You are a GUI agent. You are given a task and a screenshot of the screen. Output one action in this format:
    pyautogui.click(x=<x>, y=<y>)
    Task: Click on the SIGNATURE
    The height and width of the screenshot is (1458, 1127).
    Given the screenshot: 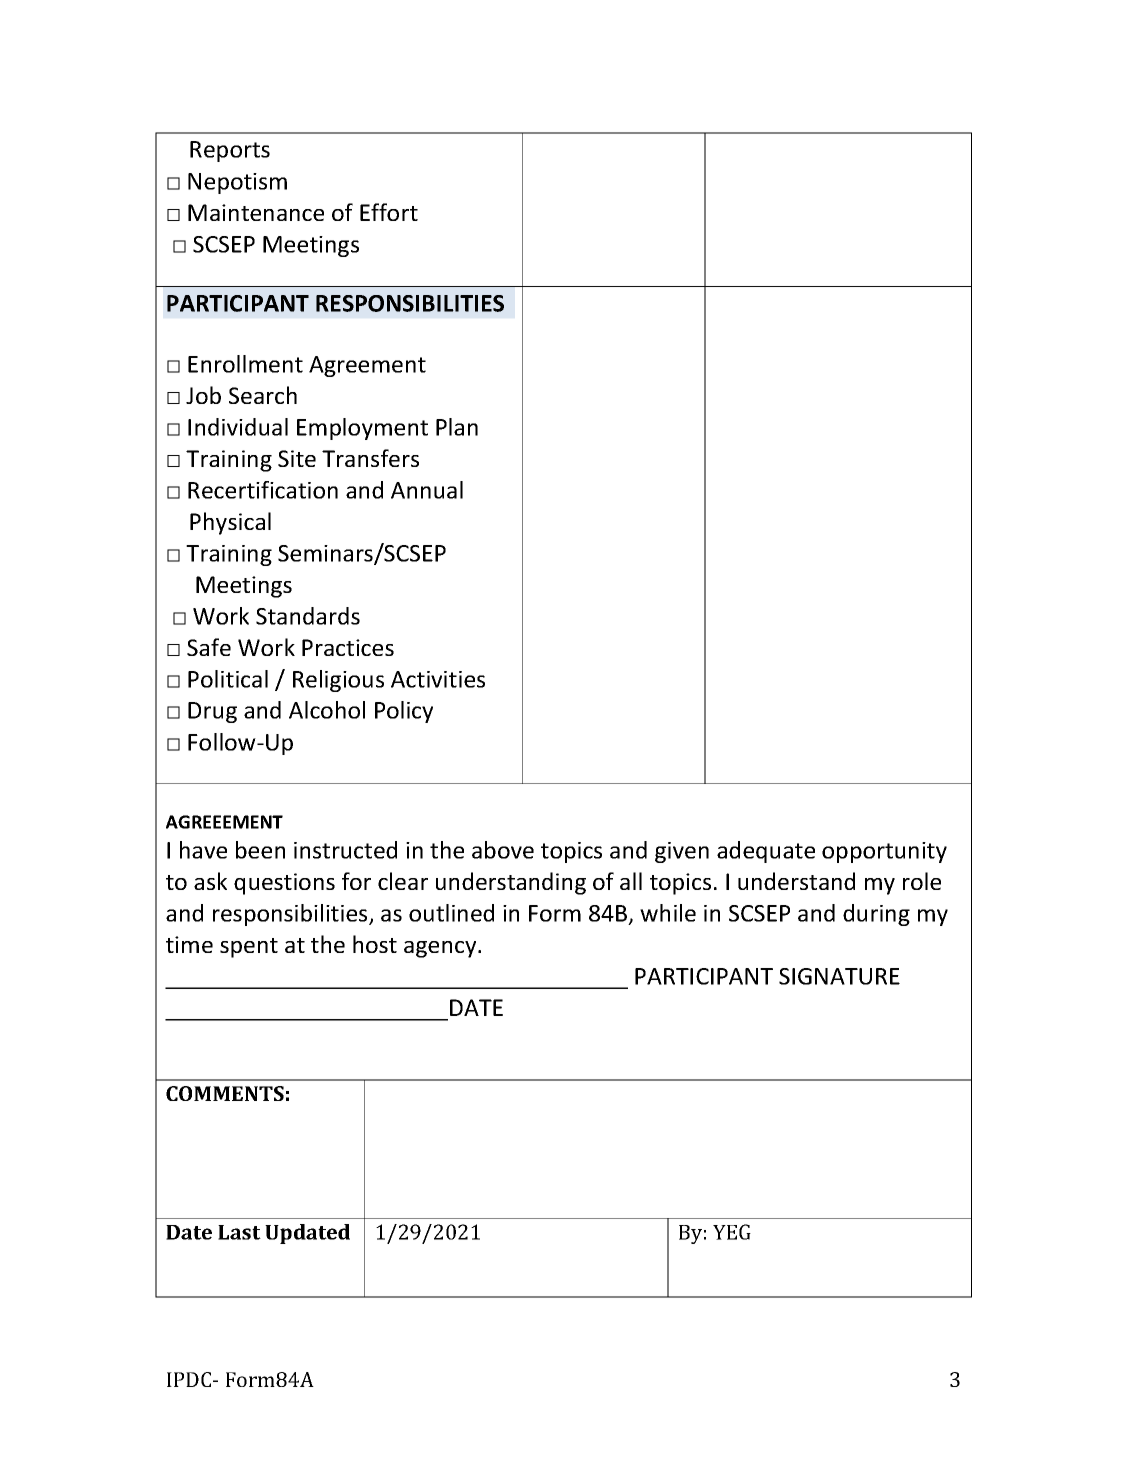 What is the action you would take?
    pyautogui.click(x=839, y=976)
